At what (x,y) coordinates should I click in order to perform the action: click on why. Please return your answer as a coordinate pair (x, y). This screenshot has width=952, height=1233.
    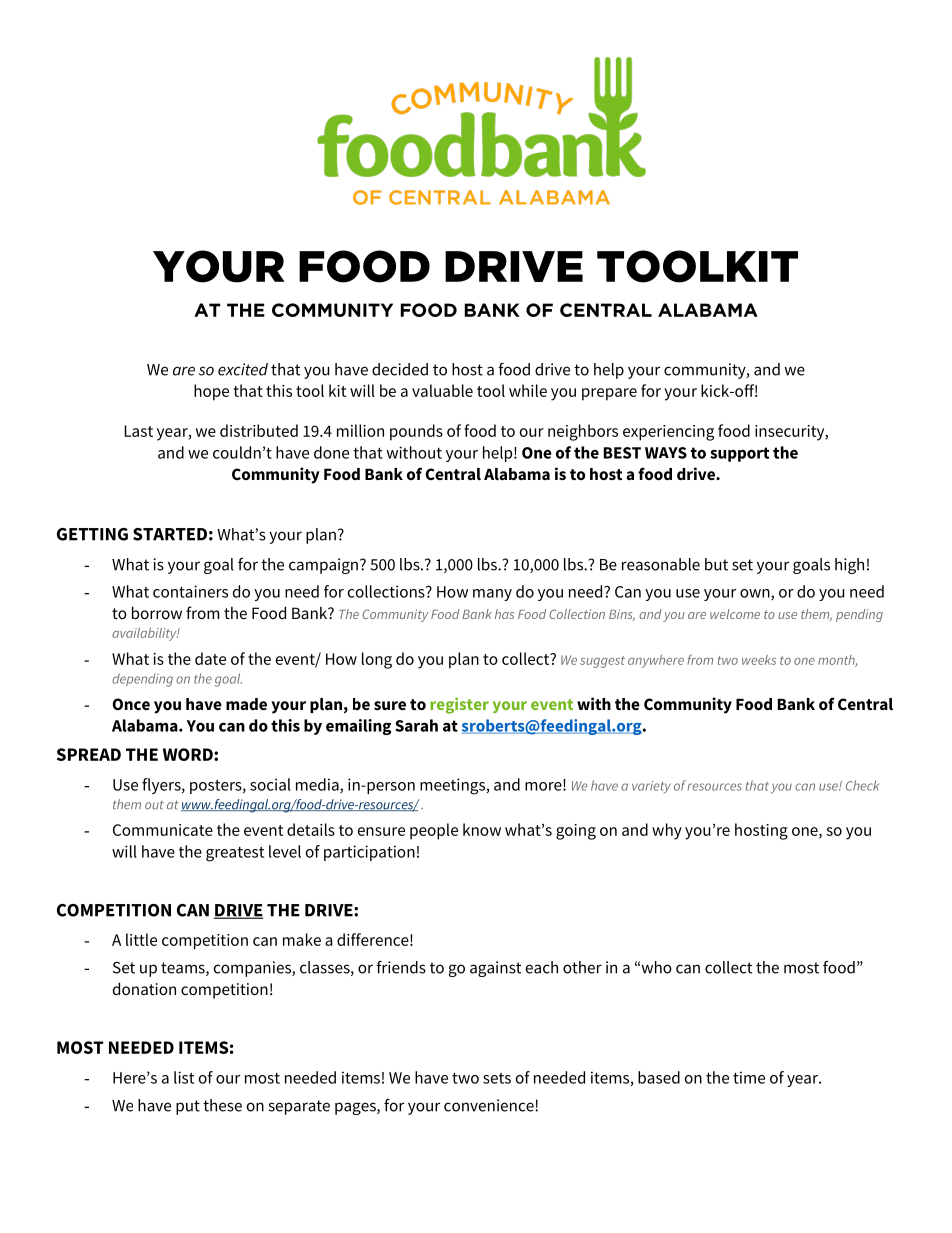
    Looking at the image, I should click on (667, 831).
